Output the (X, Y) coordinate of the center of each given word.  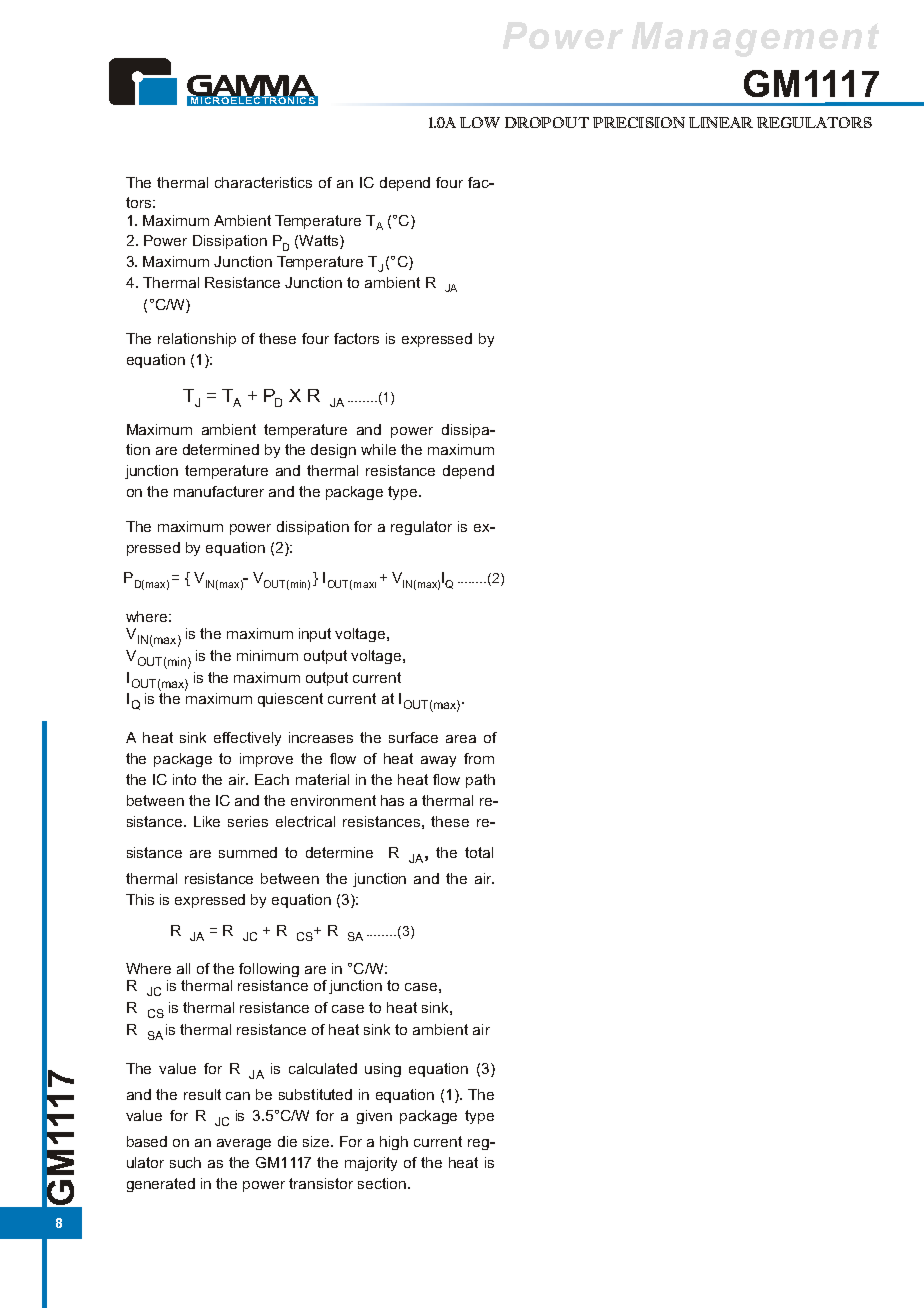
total (479, 852)
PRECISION (639, 122)
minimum (267, 655)
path (480, 781)
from (479, 758)
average (244, 1144)
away (438, 761)
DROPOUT (547, 122)
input (315, 635)
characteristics (263, 182)
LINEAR (721, 122)
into (184, 779)
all (183, 968)
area (461, 739)
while (378, 449)
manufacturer (219, 491)
